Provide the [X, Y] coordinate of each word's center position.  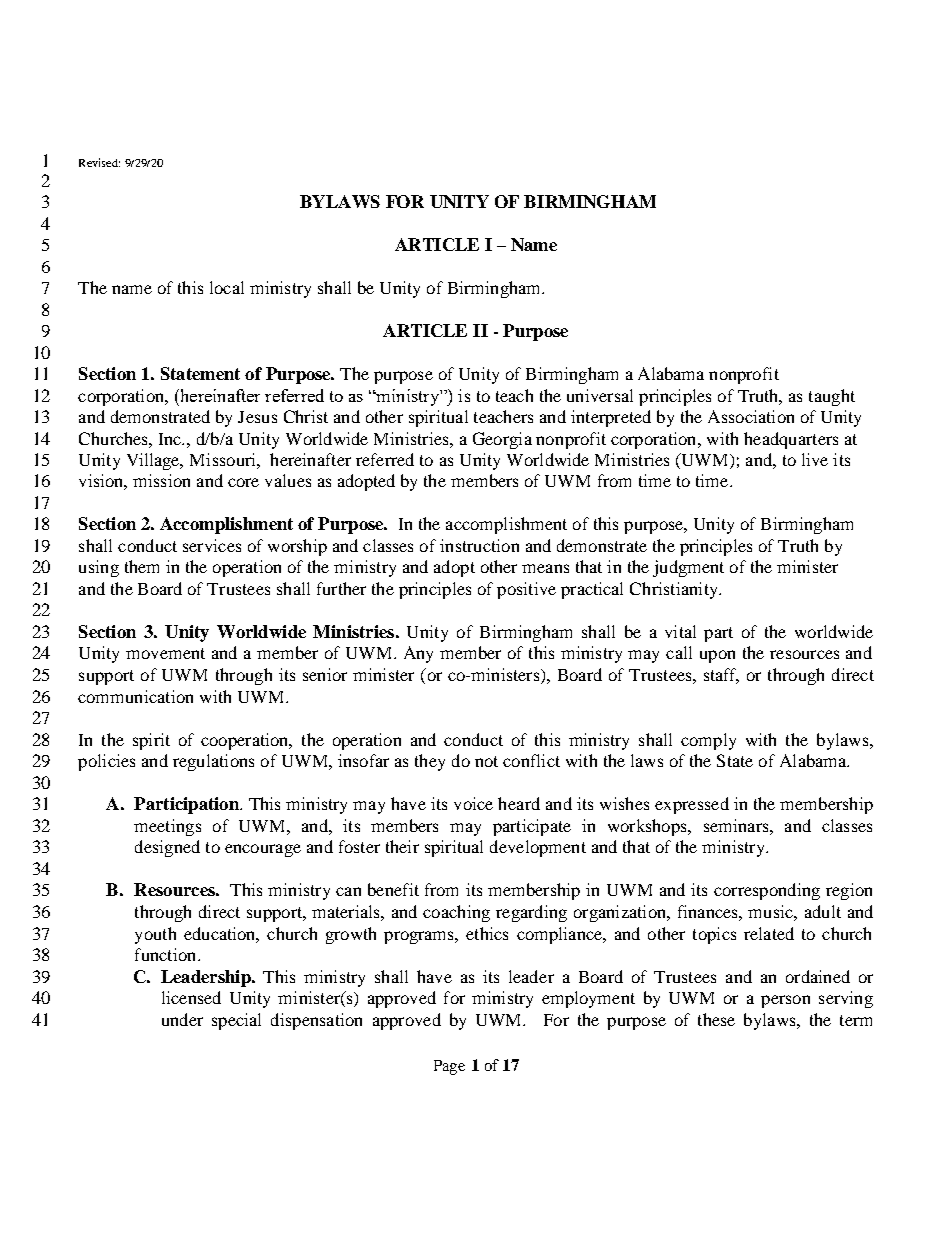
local [227, 287]
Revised [99, 162]
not [486, 761]
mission [161, 480]
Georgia [502, 440]
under [182, 1019]
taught [832, 397]
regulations [213, 762]
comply [708, 741]
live [815, 459]
